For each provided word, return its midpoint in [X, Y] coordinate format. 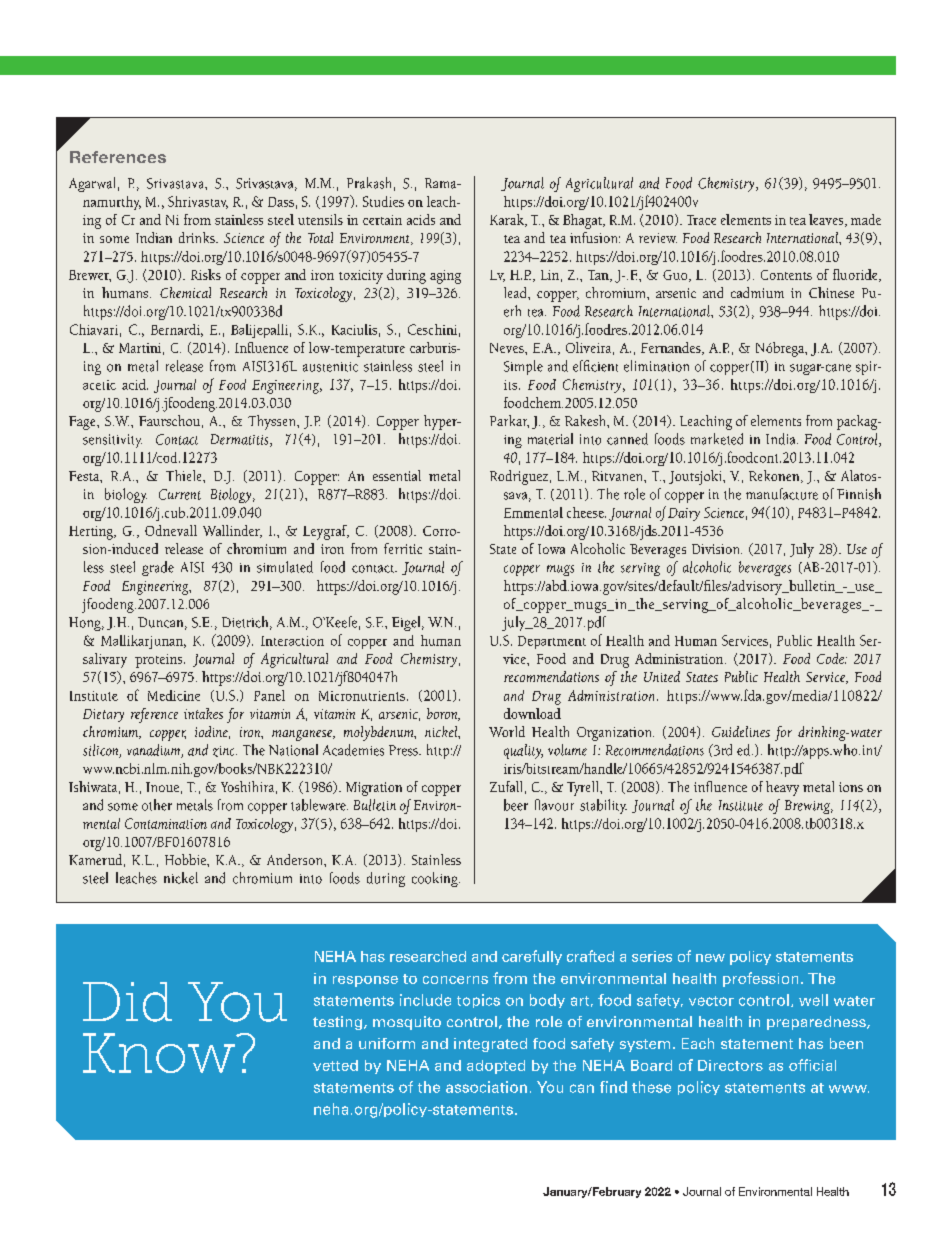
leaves [827, 220]
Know [160, 1053]
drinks [198, 237]
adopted [496, 1067]
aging [445, 277]
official [812, 1065]
